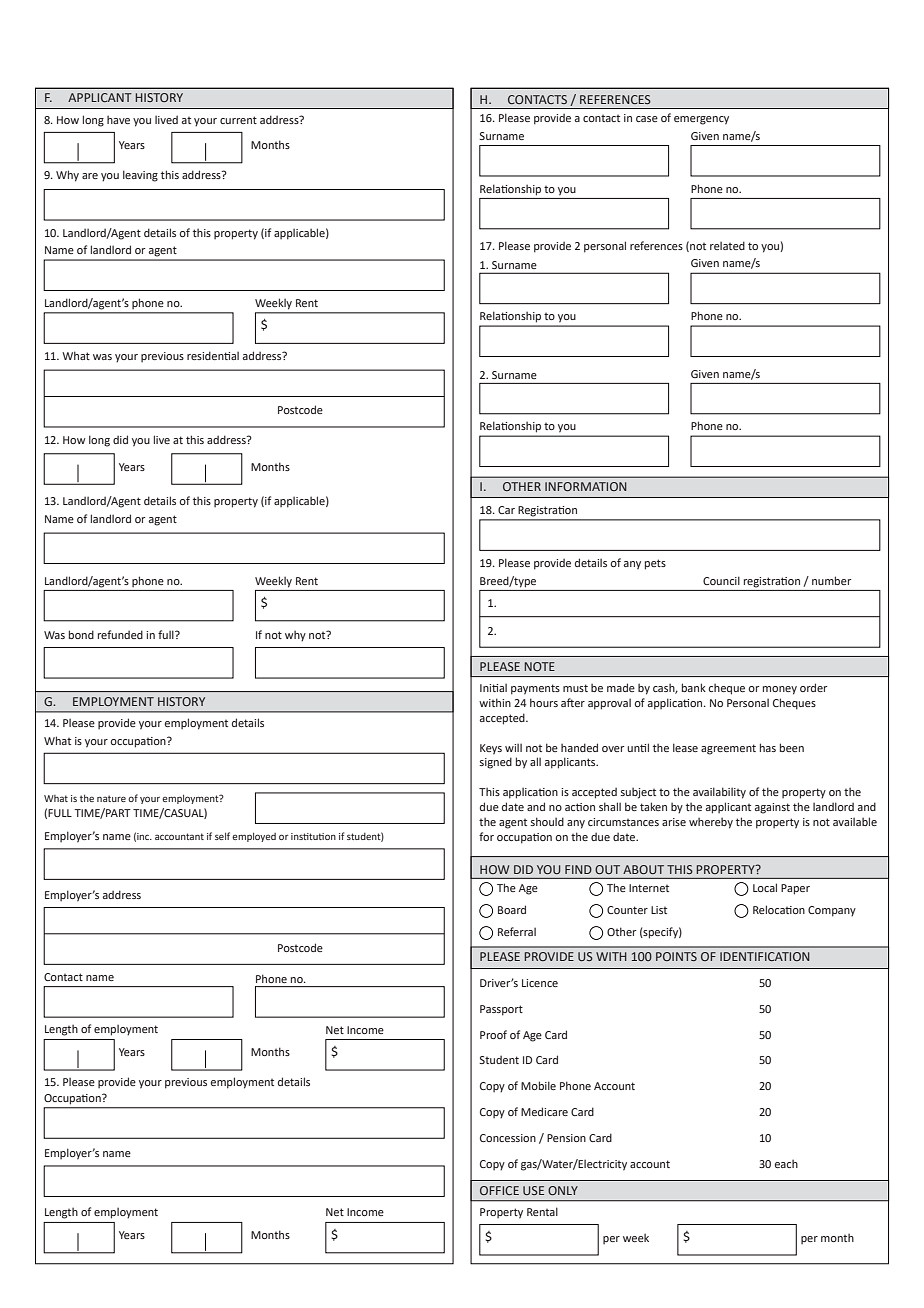 The width and height of the document is (924, 1308). Describe the element at coordinates (727, 245) in the document. I see `related` at that location.
